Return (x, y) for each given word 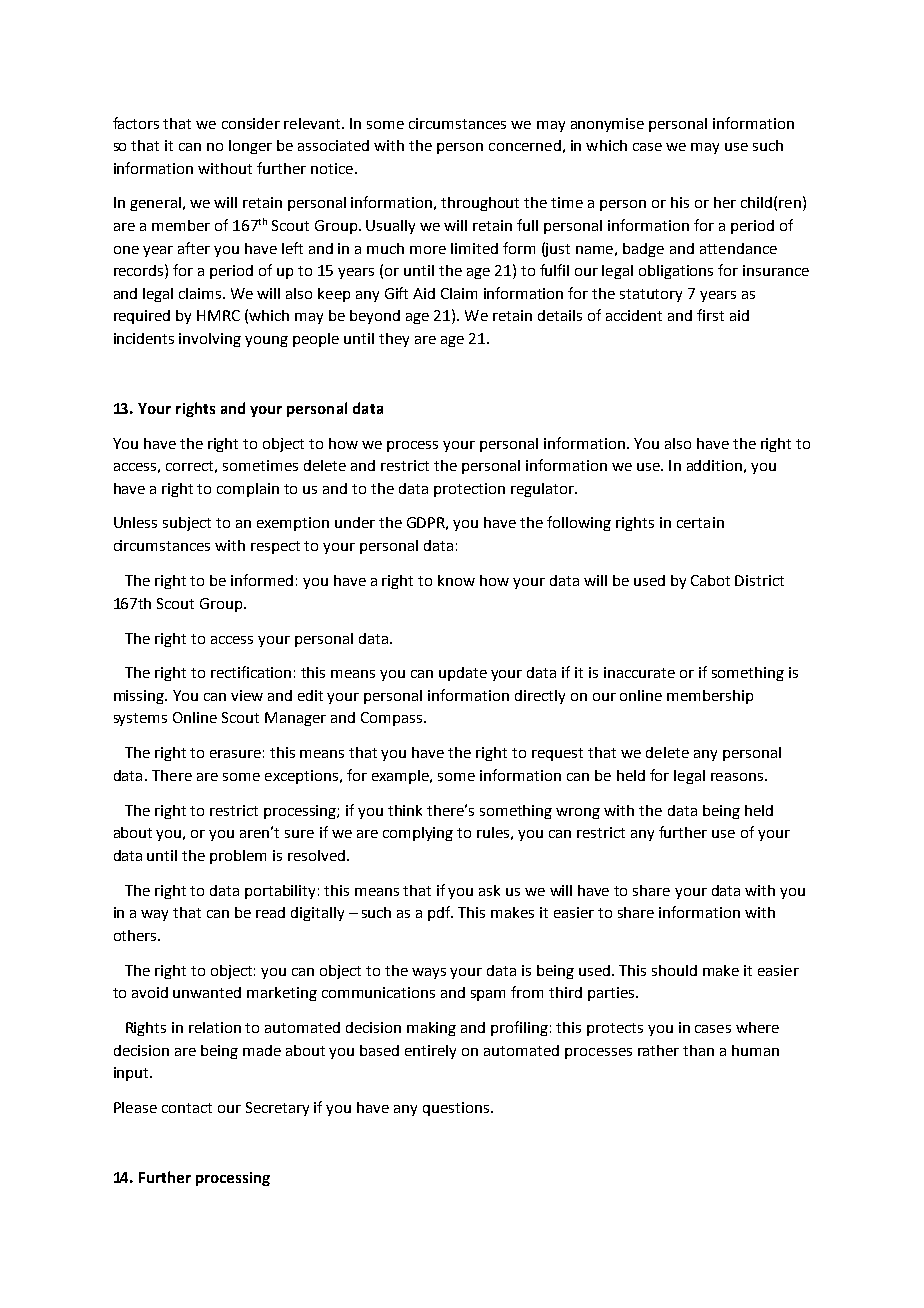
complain (248, 490)
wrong (578, 813)
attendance (738, 248)
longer (250, 147)
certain (700, 522)
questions (457, 1109)
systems (140, 719)
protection (469, 490)
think (405, 810)
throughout (480, 204)
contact (187, 1108)
